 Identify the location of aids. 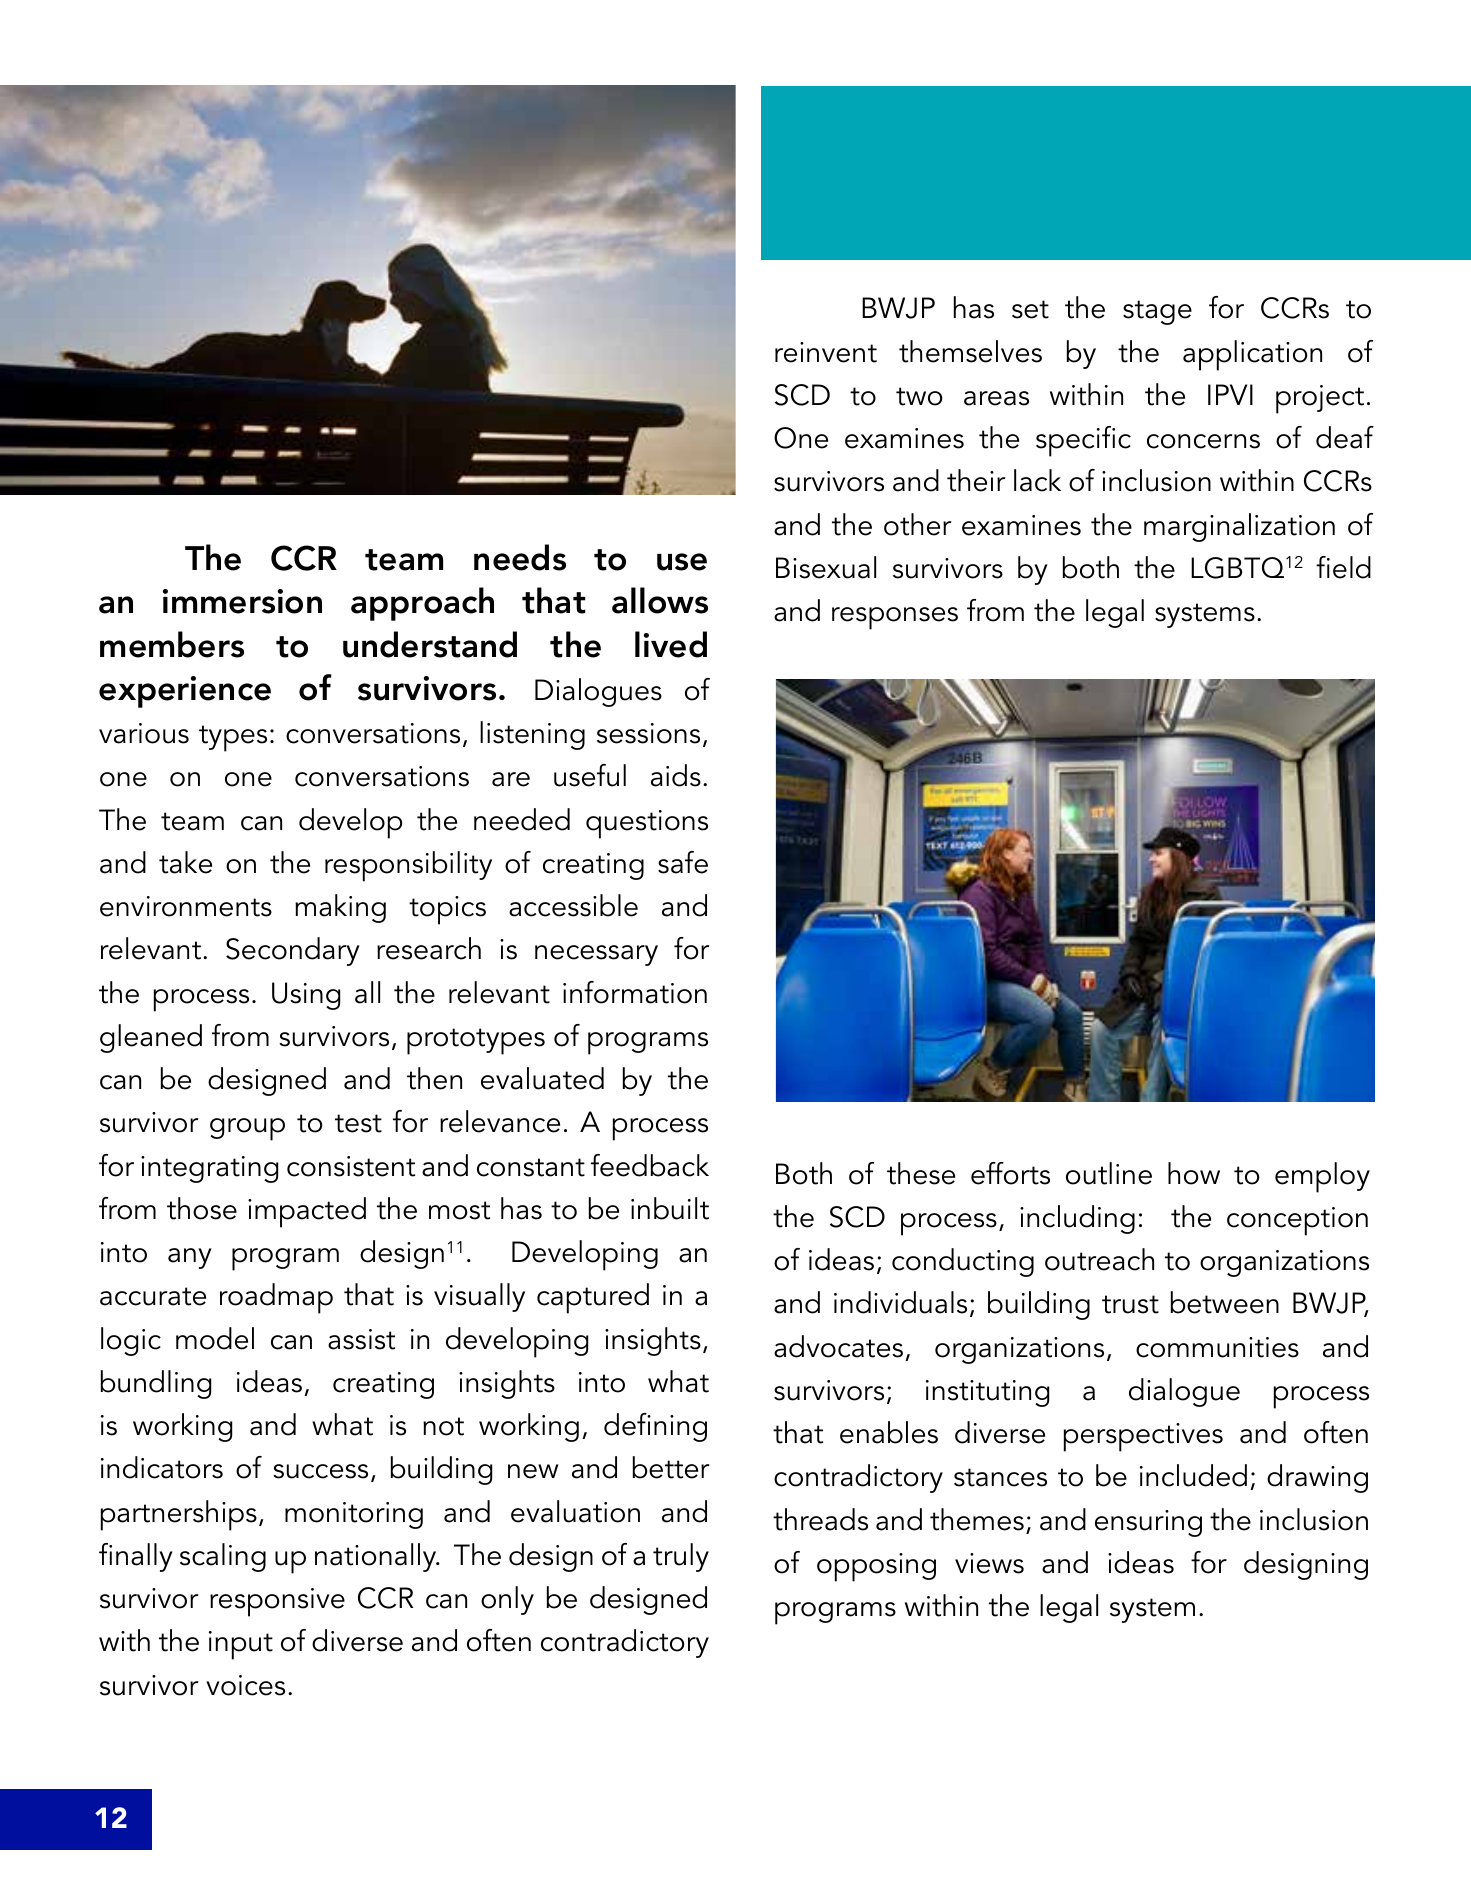
(676, 775).
